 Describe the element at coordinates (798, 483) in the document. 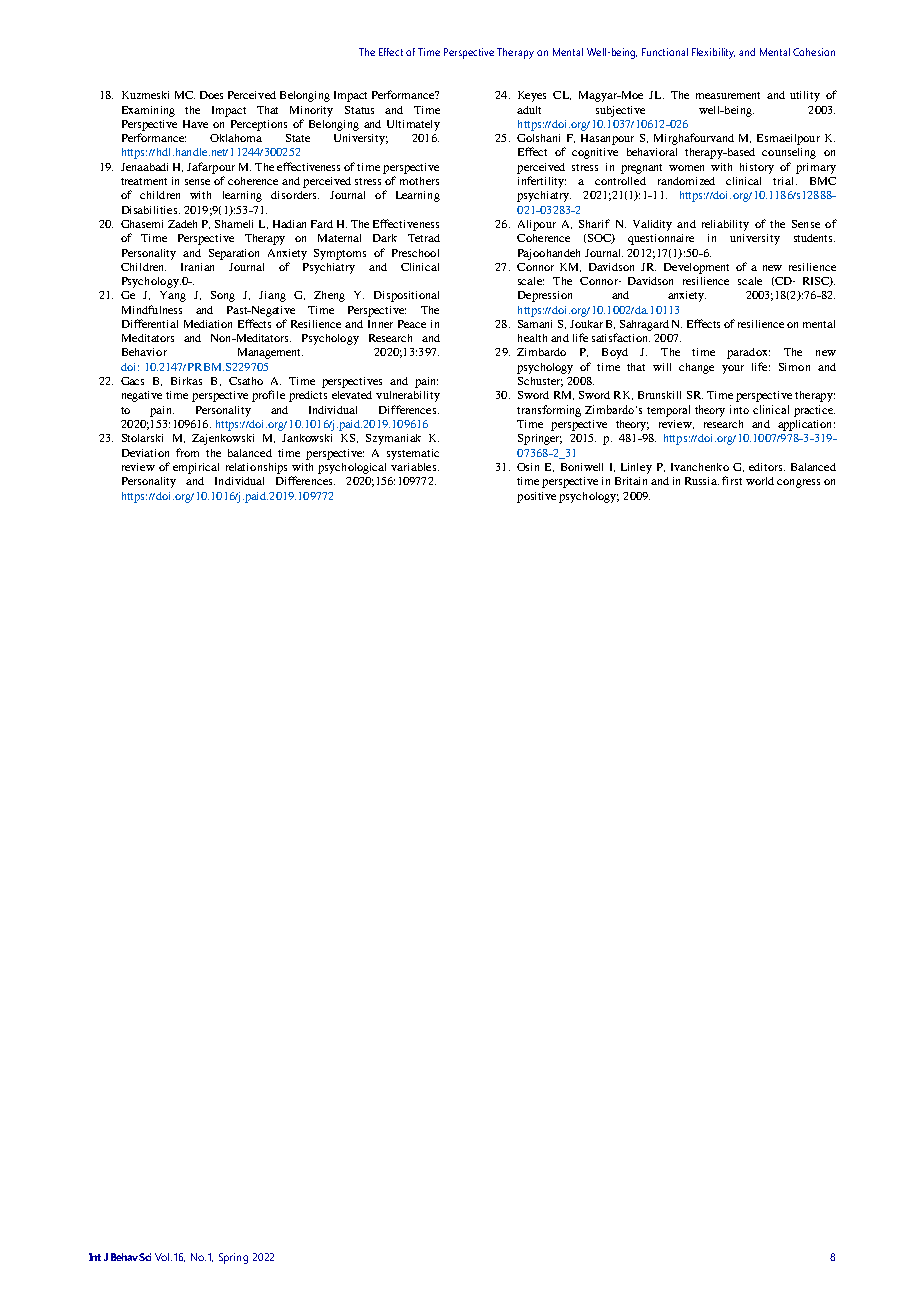

I see `congress` at that location.
